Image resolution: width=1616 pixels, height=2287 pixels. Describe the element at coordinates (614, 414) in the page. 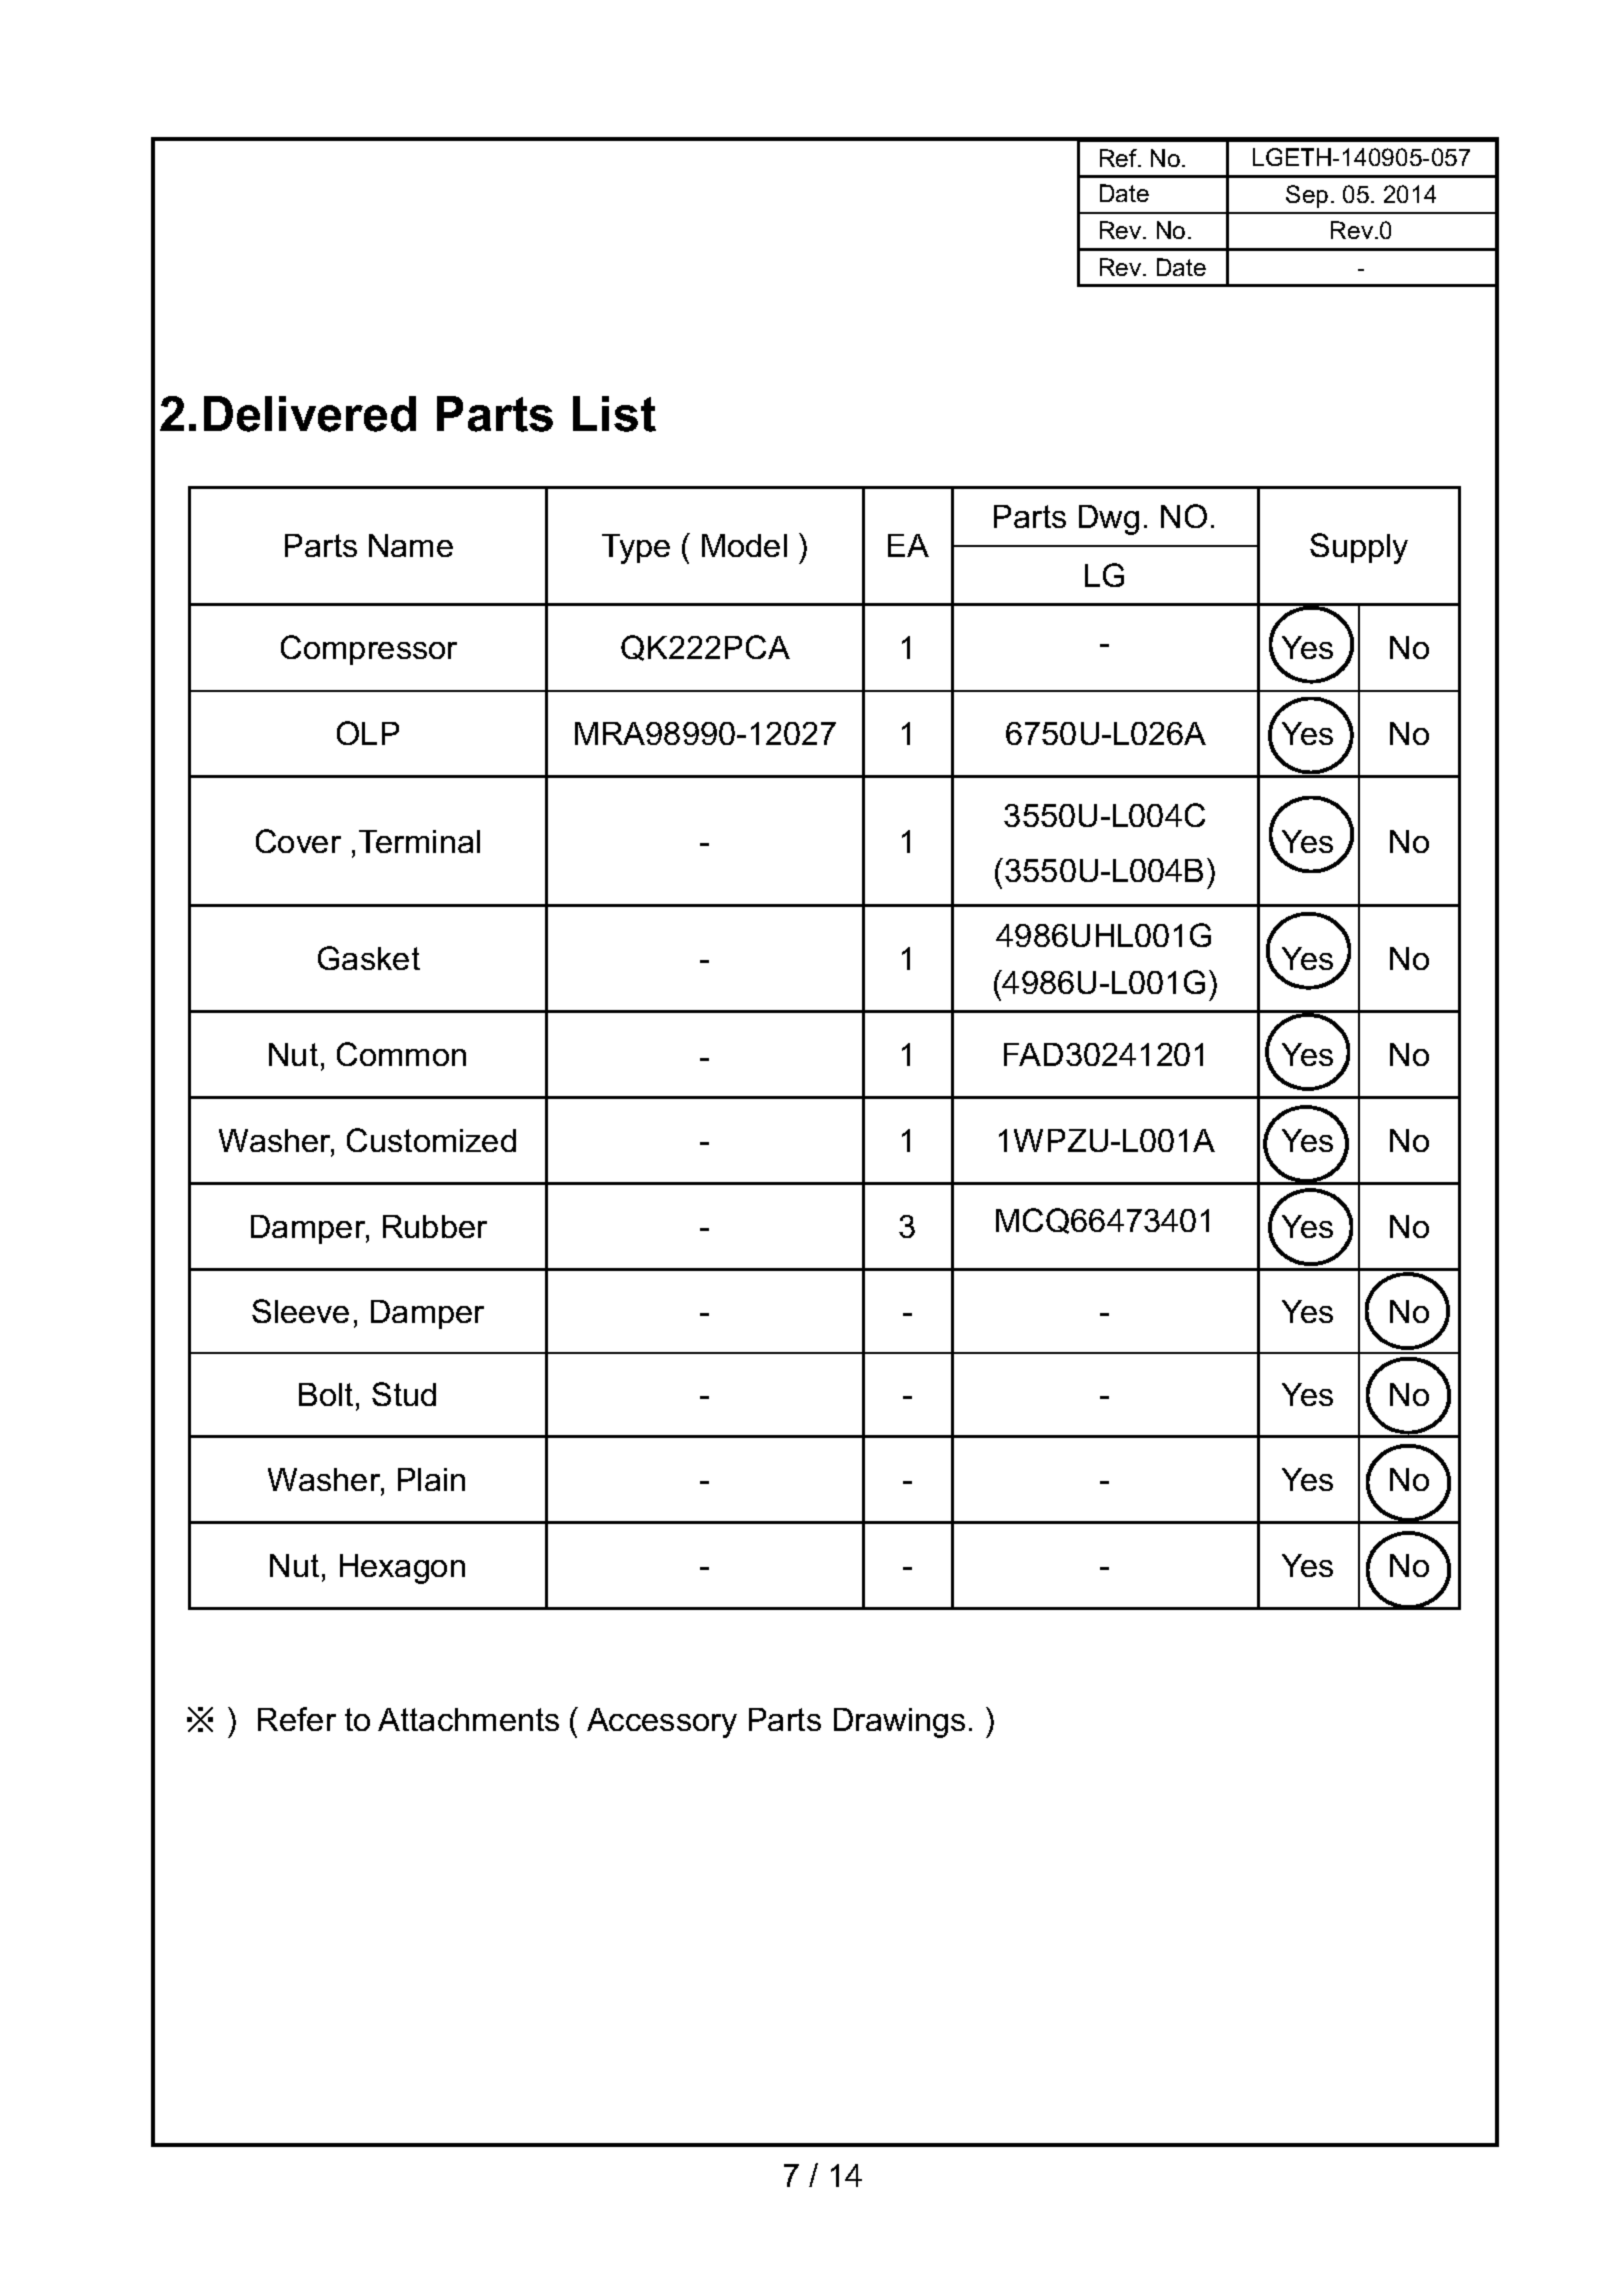

I see `List` at that location.
